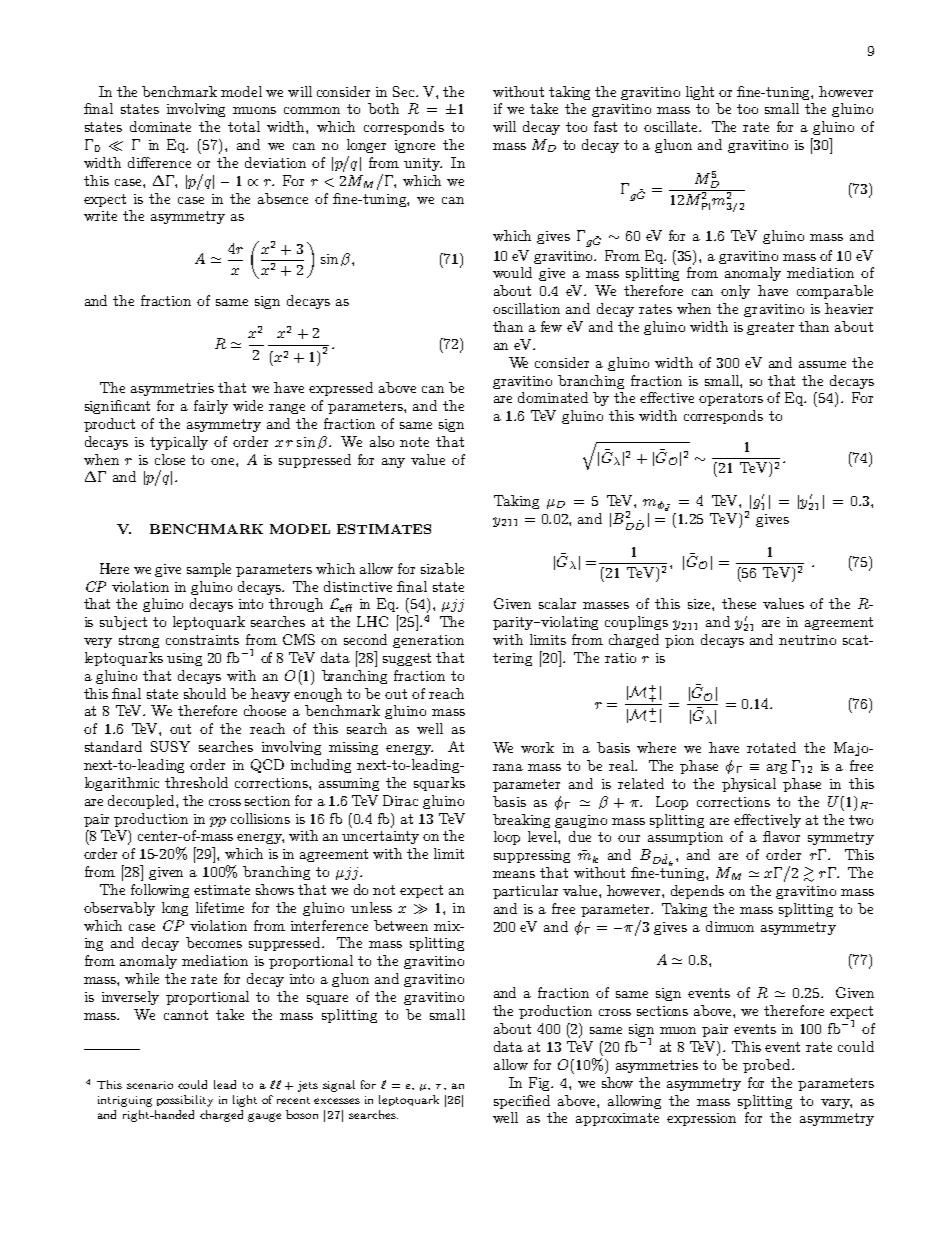 Image resolution: width=952 pixels, height=1233 pixels. Describe the element at coordinates (749, 785) in the image. I see `physical` at that location.
